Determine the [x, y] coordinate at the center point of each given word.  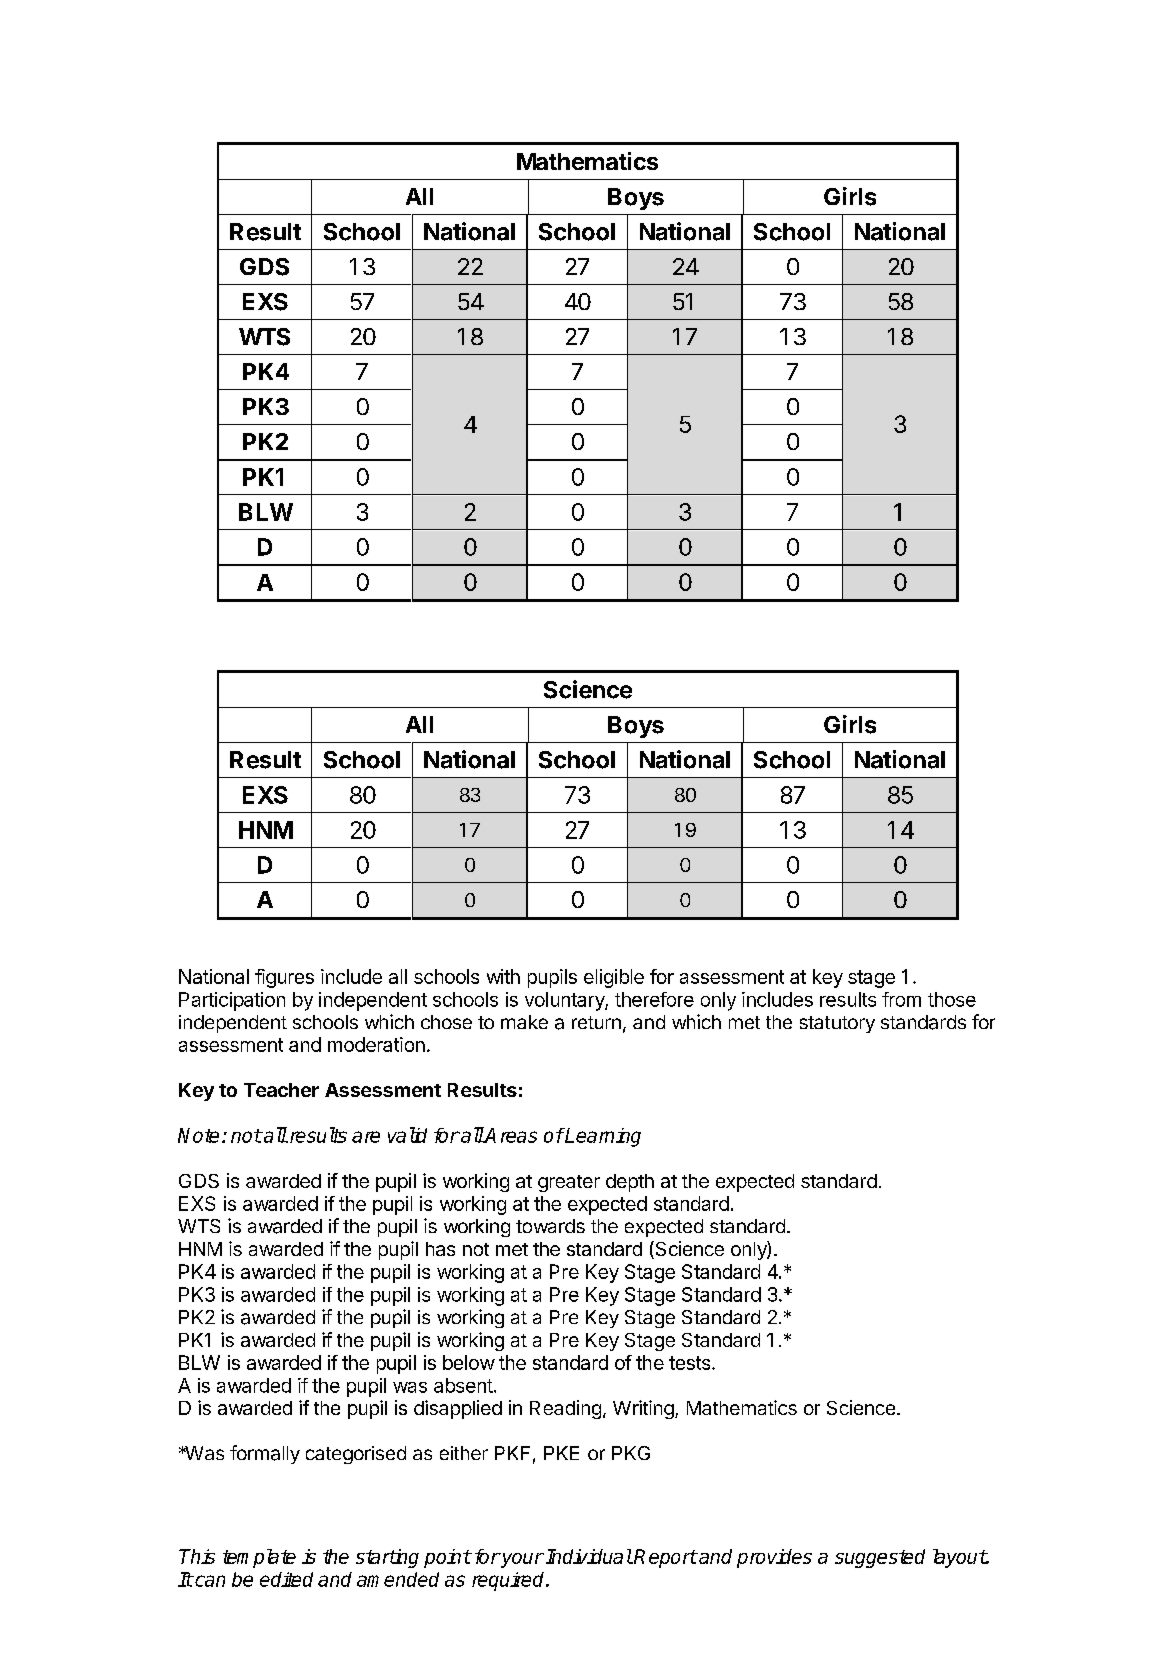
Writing [644, 1409]
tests [691, 1363]
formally [265, 1454]
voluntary [565, 1001]
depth [630, 1183]
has [440, 1249]
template [259, 1558]
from [901, 999]
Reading [565, 1409]
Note [198, 1135]
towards [550, 1226]
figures [284, 978]
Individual [589, 1556]
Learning [602, 1137]
